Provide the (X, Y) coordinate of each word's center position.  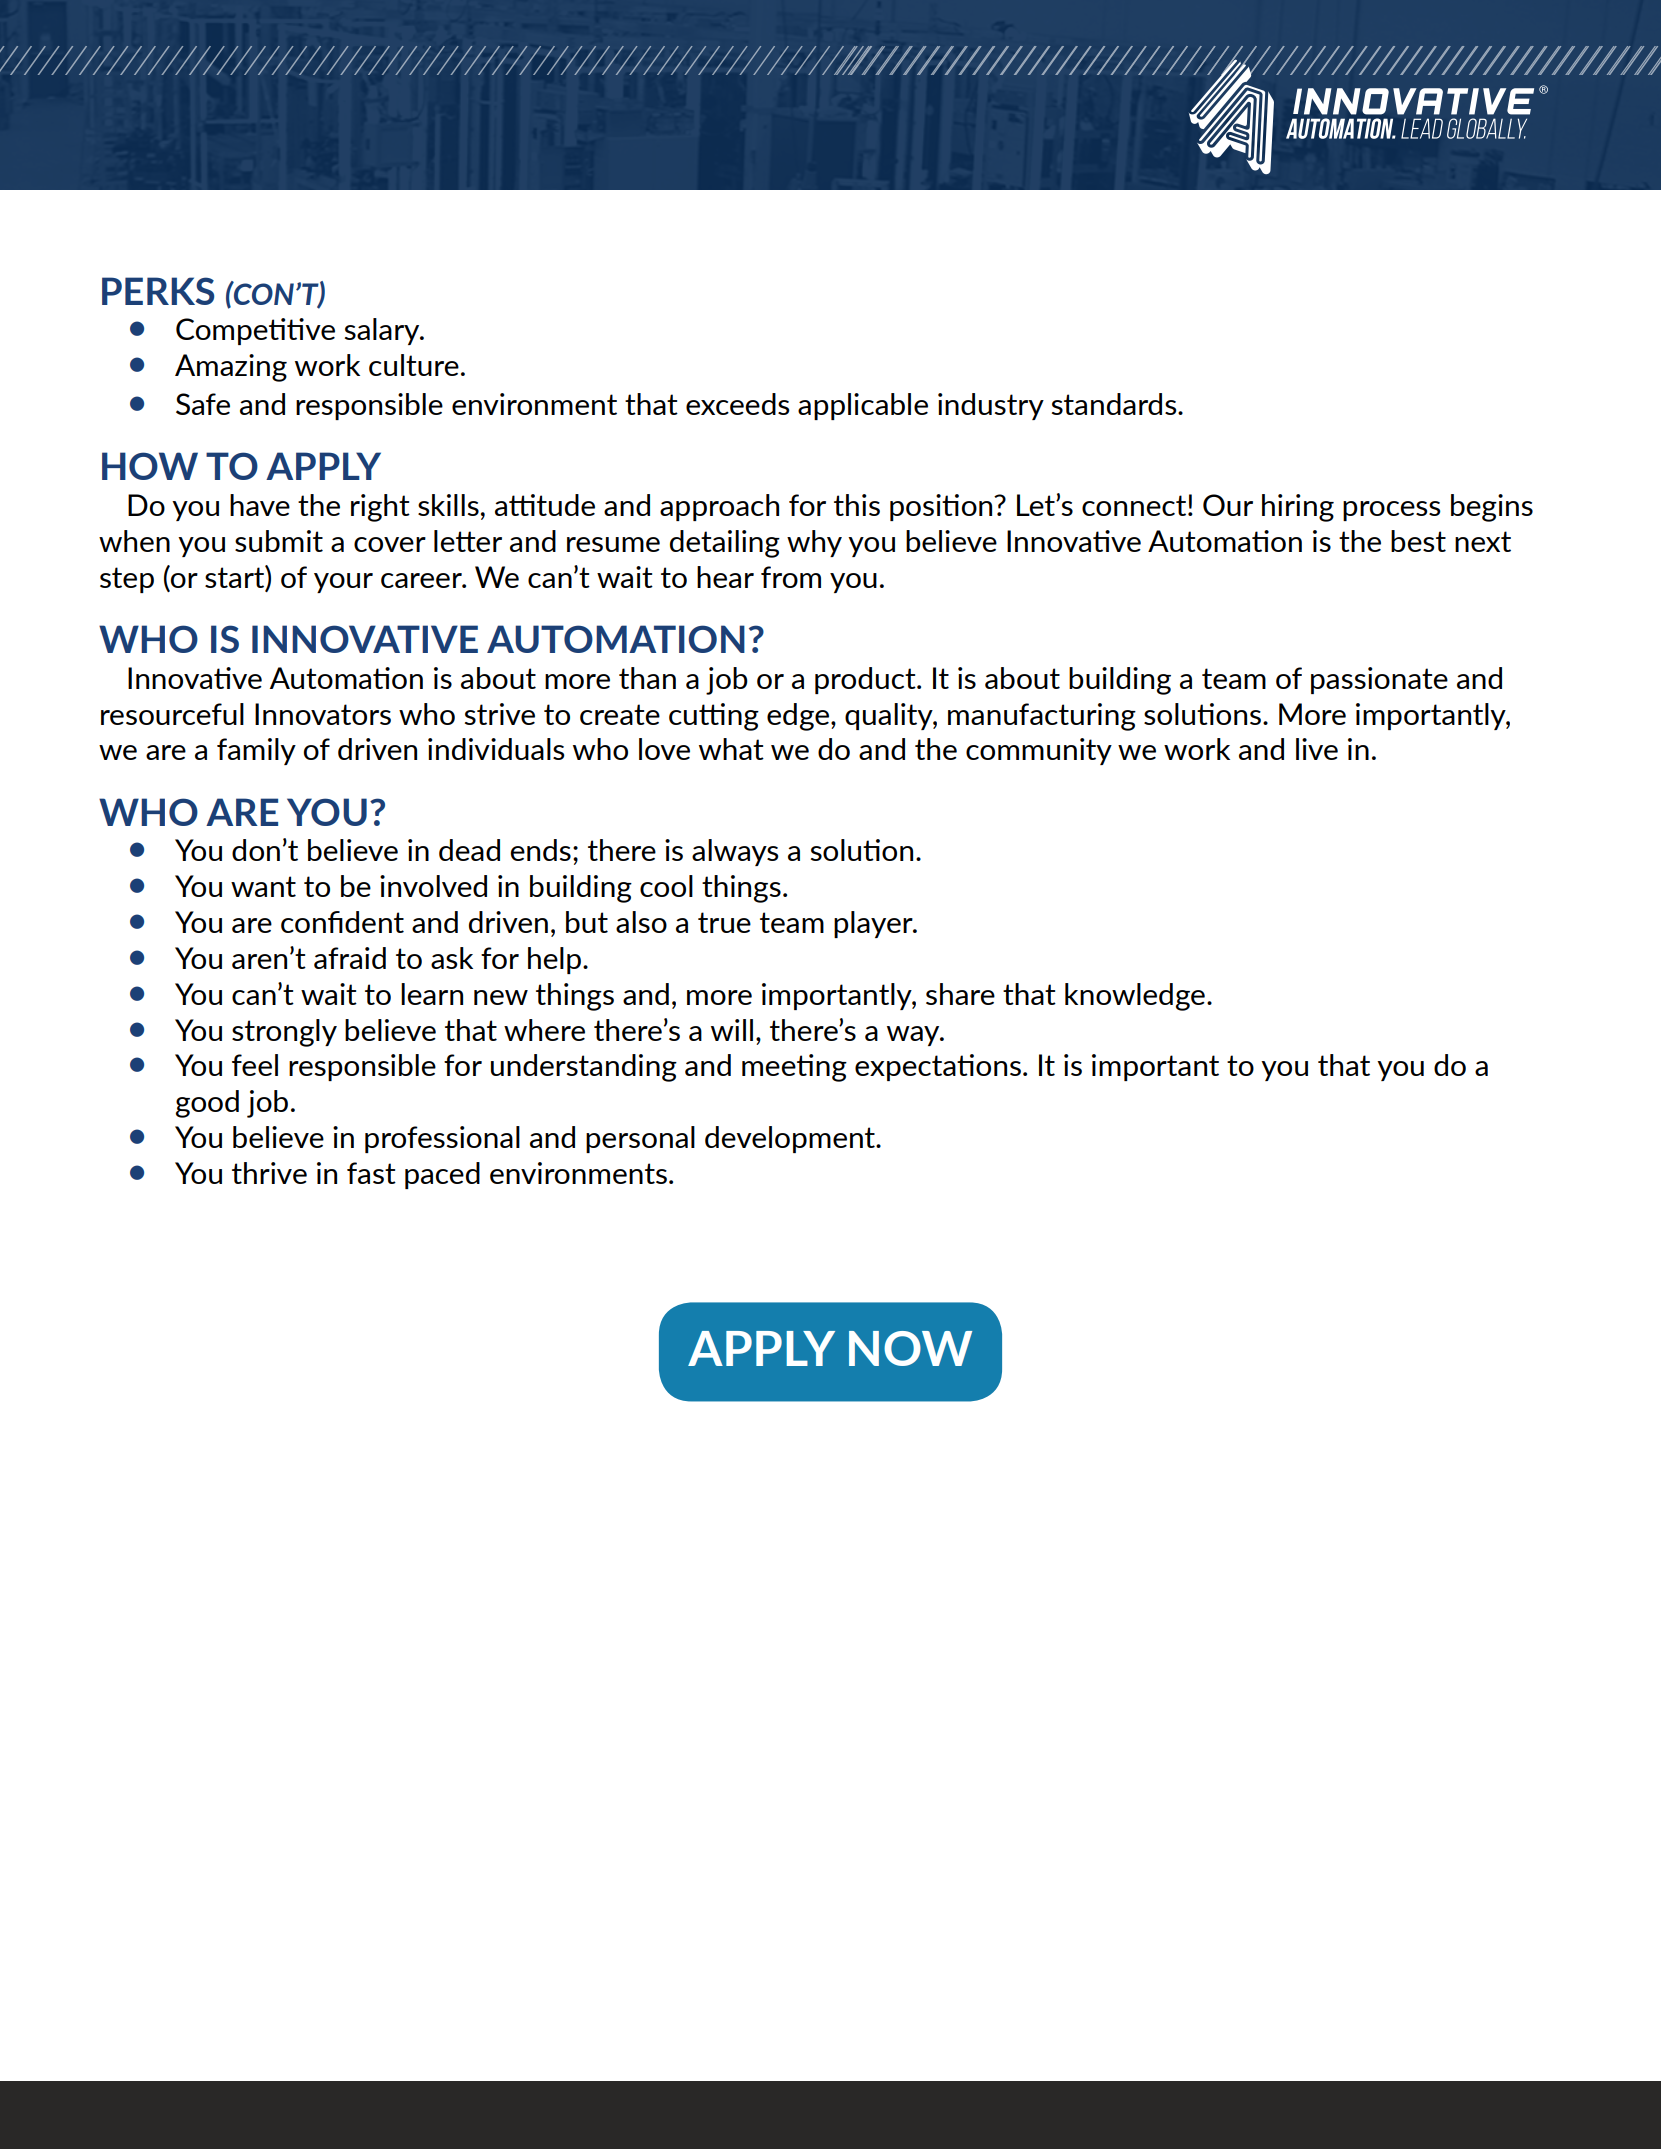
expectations (938, 1067)
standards (1115, 404)
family (256, 751)
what (731, 749)
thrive (269, 1173)
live (1317, 749)
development (791, 1139)
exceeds (738, 404)
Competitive (255, 331)
